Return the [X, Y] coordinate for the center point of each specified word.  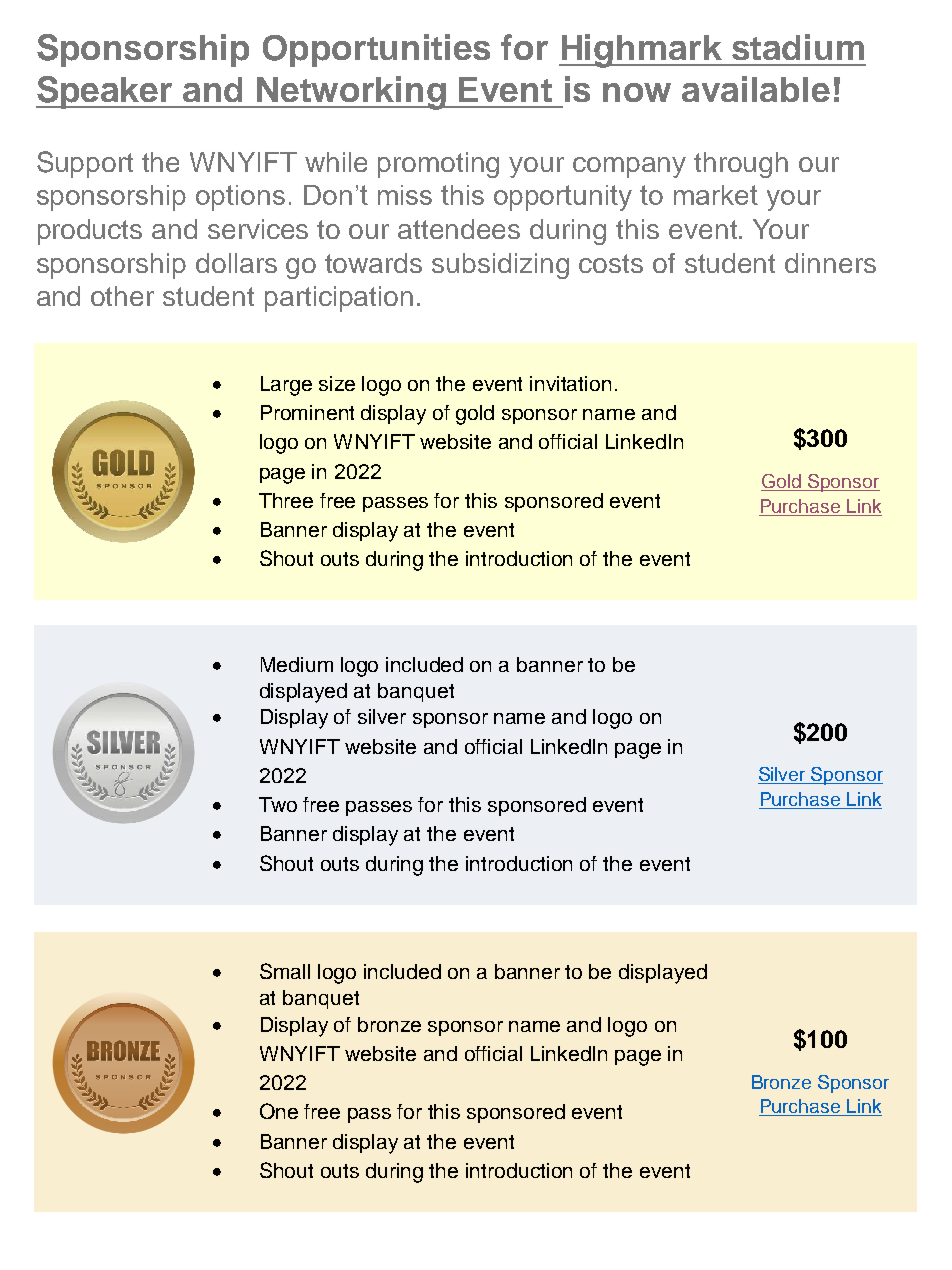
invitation [570, 383]
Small [285, 971]
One [279, 1111]
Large [286, 386]
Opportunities [376, 50]
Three [286, 500]
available [756, 89]
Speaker [105, 92]
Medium [297, 664]
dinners [830, 263]
